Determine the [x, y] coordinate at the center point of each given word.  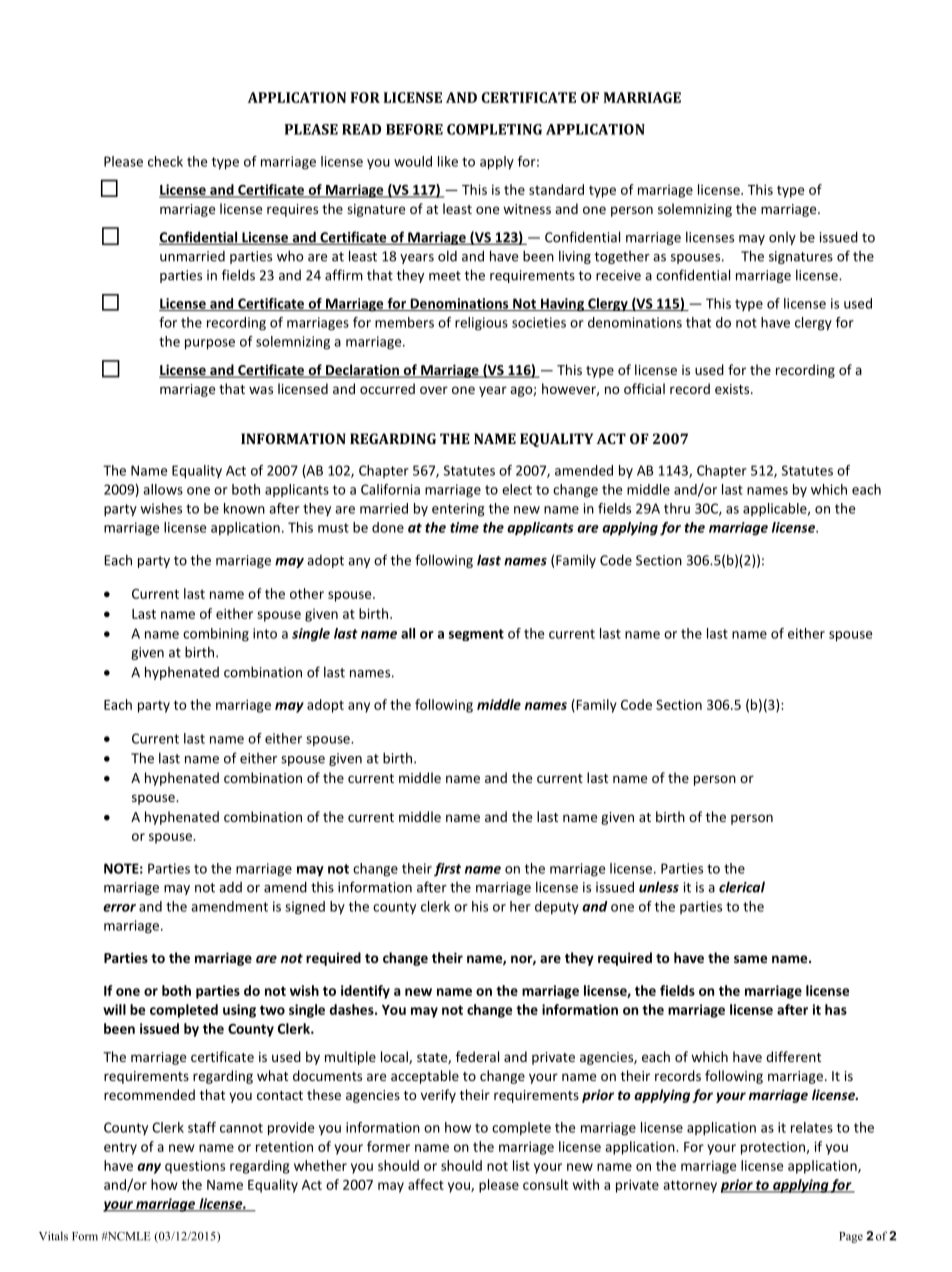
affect [426, 1184]
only [782, 238]
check [165, 161]
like [448, 161]
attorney [690, 1186]
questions [195, 1167]
